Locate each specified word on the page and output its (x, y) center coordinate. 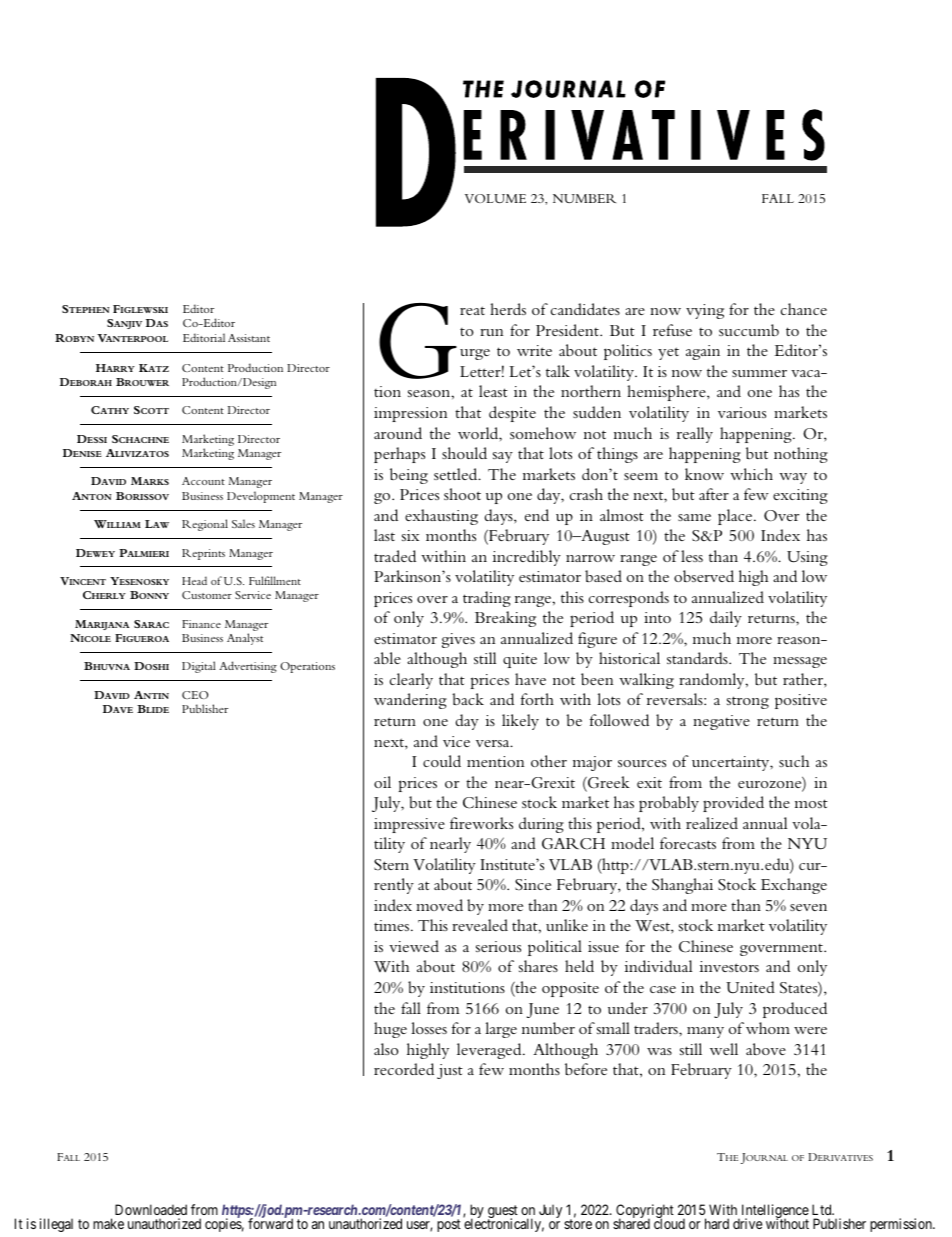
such (794, 761)
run (492, 332)
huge (390, 1030)
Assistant (249, 338)
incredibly (527, 558)
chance (804, 309)
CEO (195, 695)
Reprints (203, 554)
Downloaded (151, 1209)
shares (538, 966)
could (442, 761)
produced (795, 1010)
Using (807, 558)
